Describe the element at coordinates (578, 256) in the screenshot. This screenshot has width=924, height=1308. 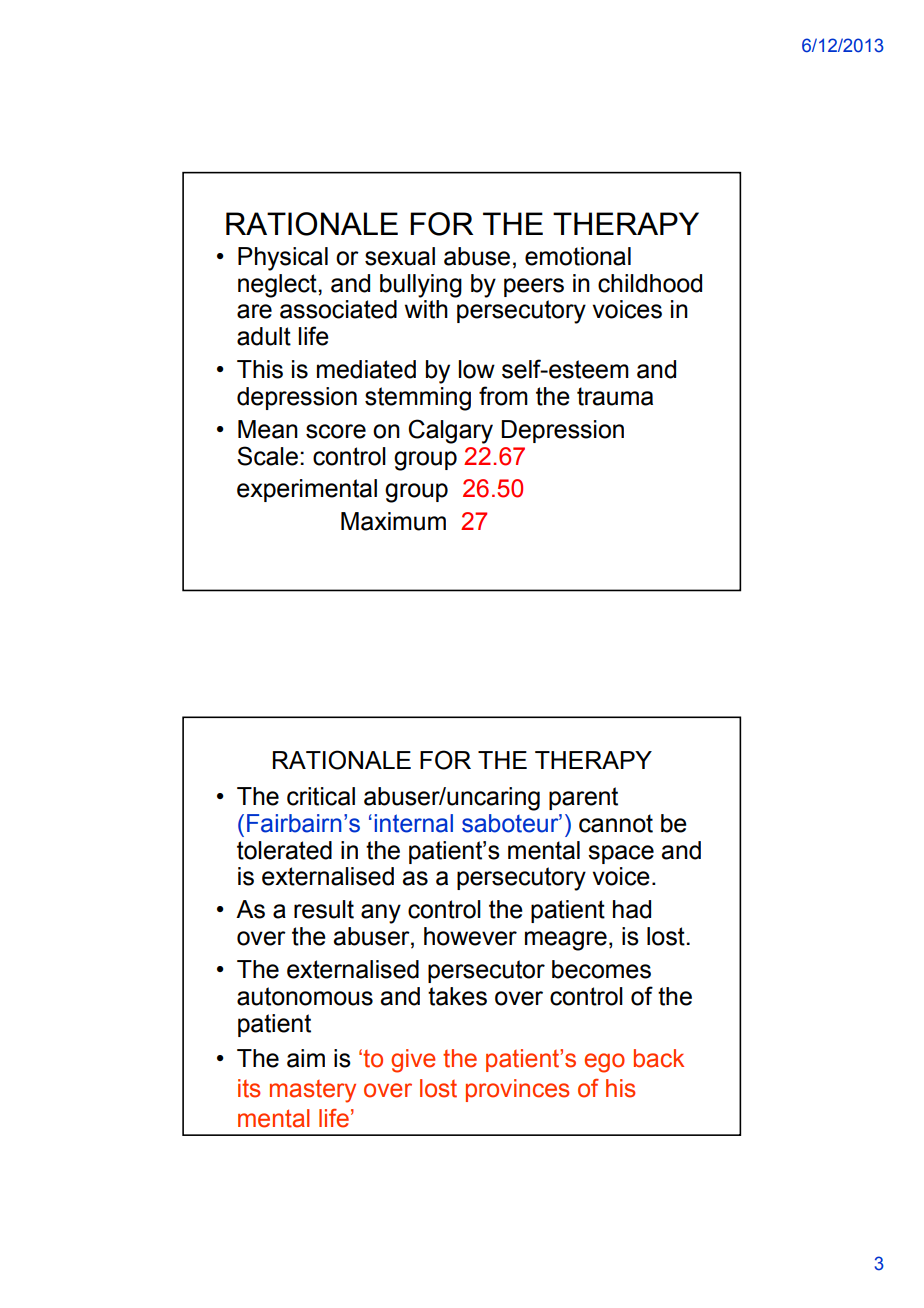
I see `emotional` at that location.
